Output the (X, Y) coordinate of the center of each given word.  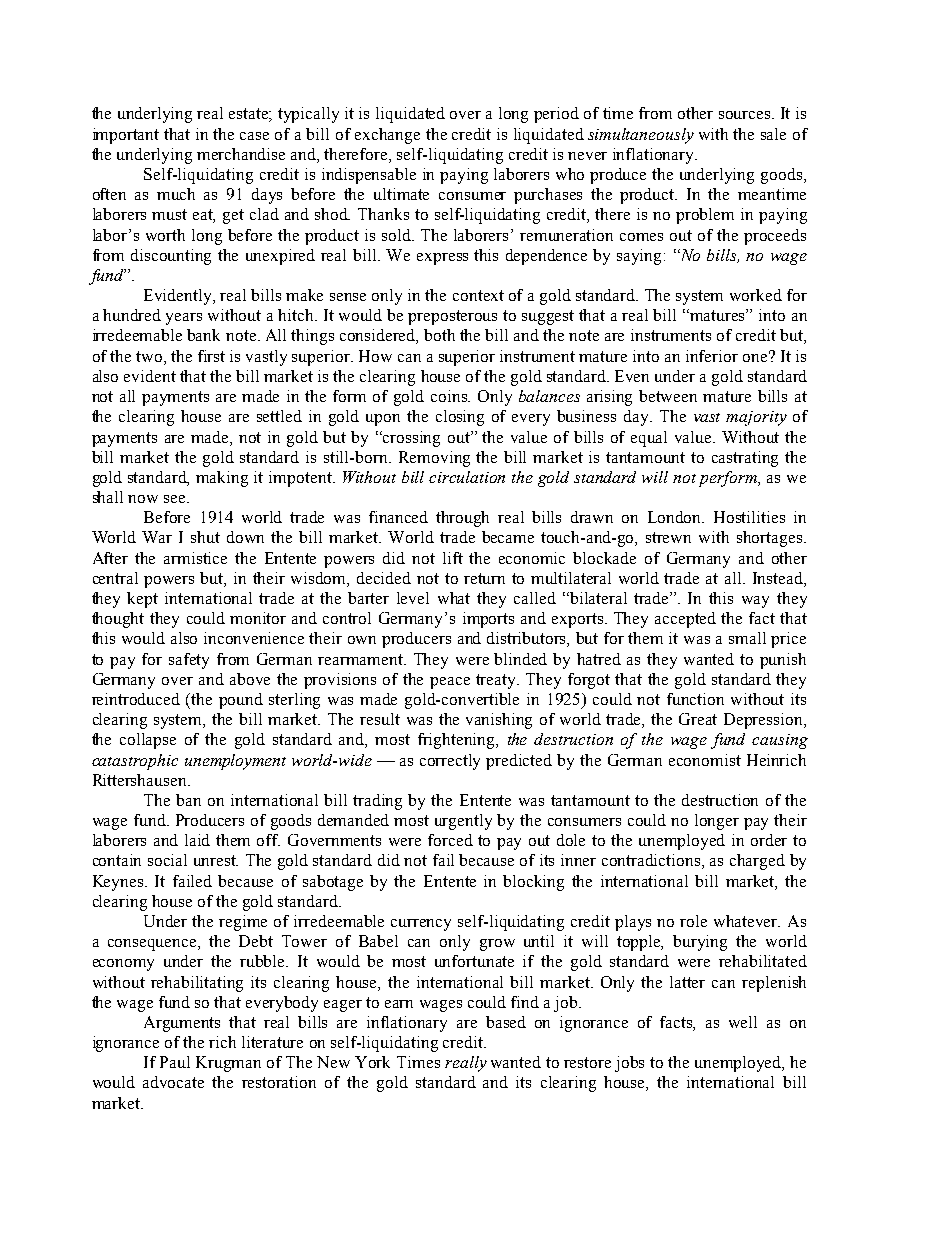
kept (142, 600)
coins (450, 396)
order (769, 840)
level (413, 598)
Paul (175, 1062)
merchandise (241, 154)
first (211, 356)
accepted (685, 620)
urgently (463, 822)
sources (746, 115)
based (506, 1022)
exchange (387, 136)
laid (197, 840)
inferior (712, 356)
